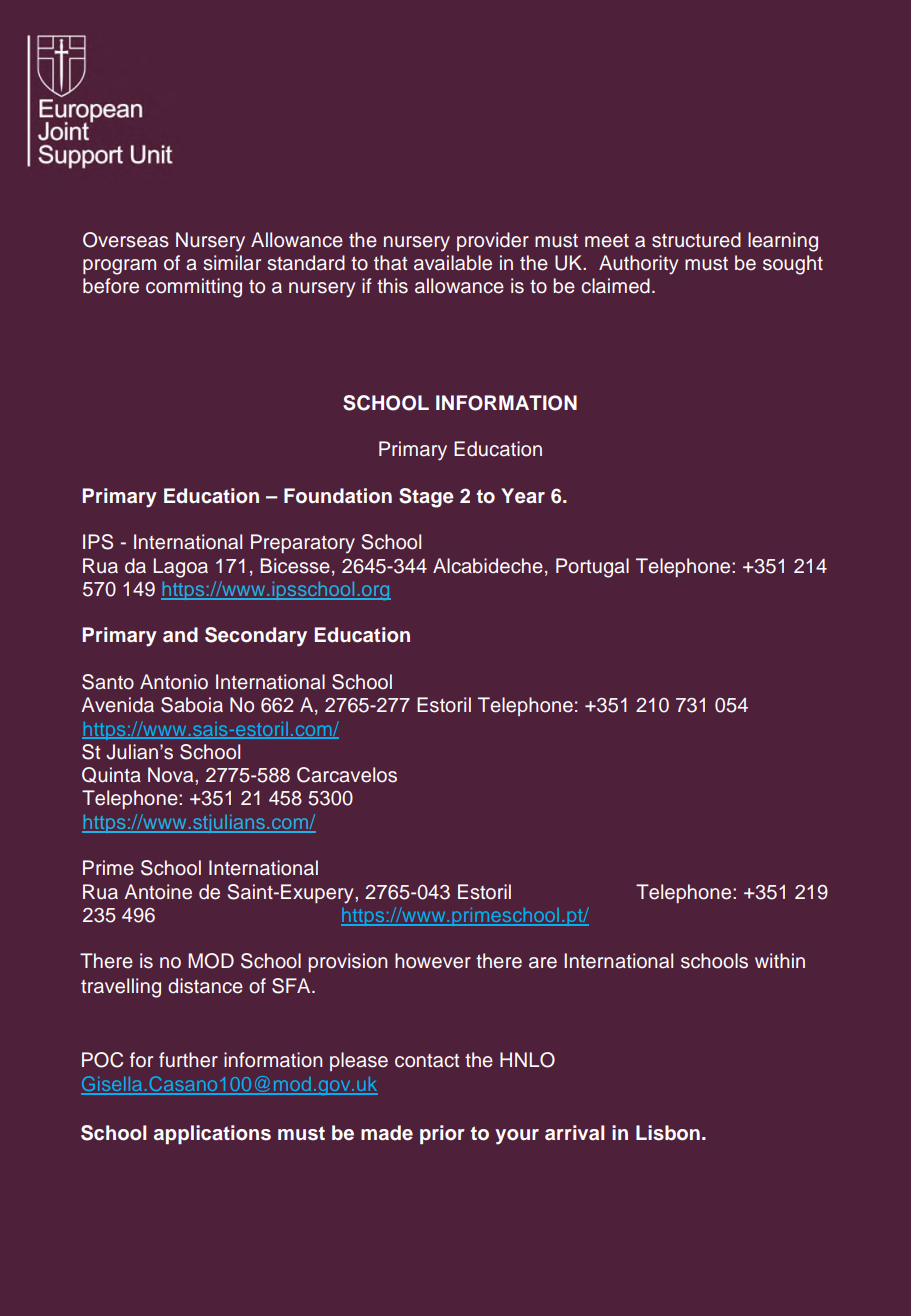  I want to click on committing, so click(194, 288).
